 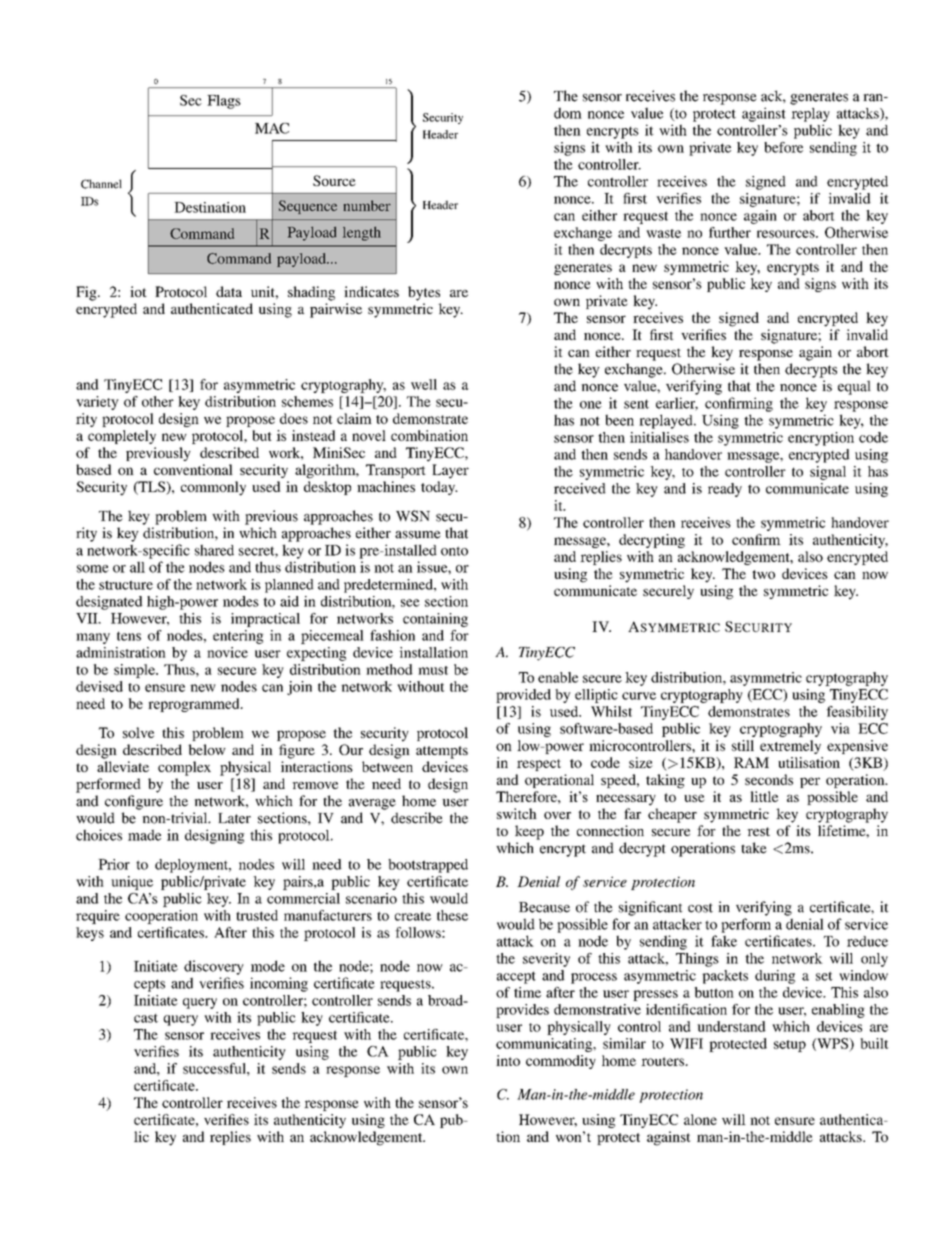 What do you see at coordinates (508, 1060) in the screenshot?
I see `into` at bounding box center [508, 1060].
